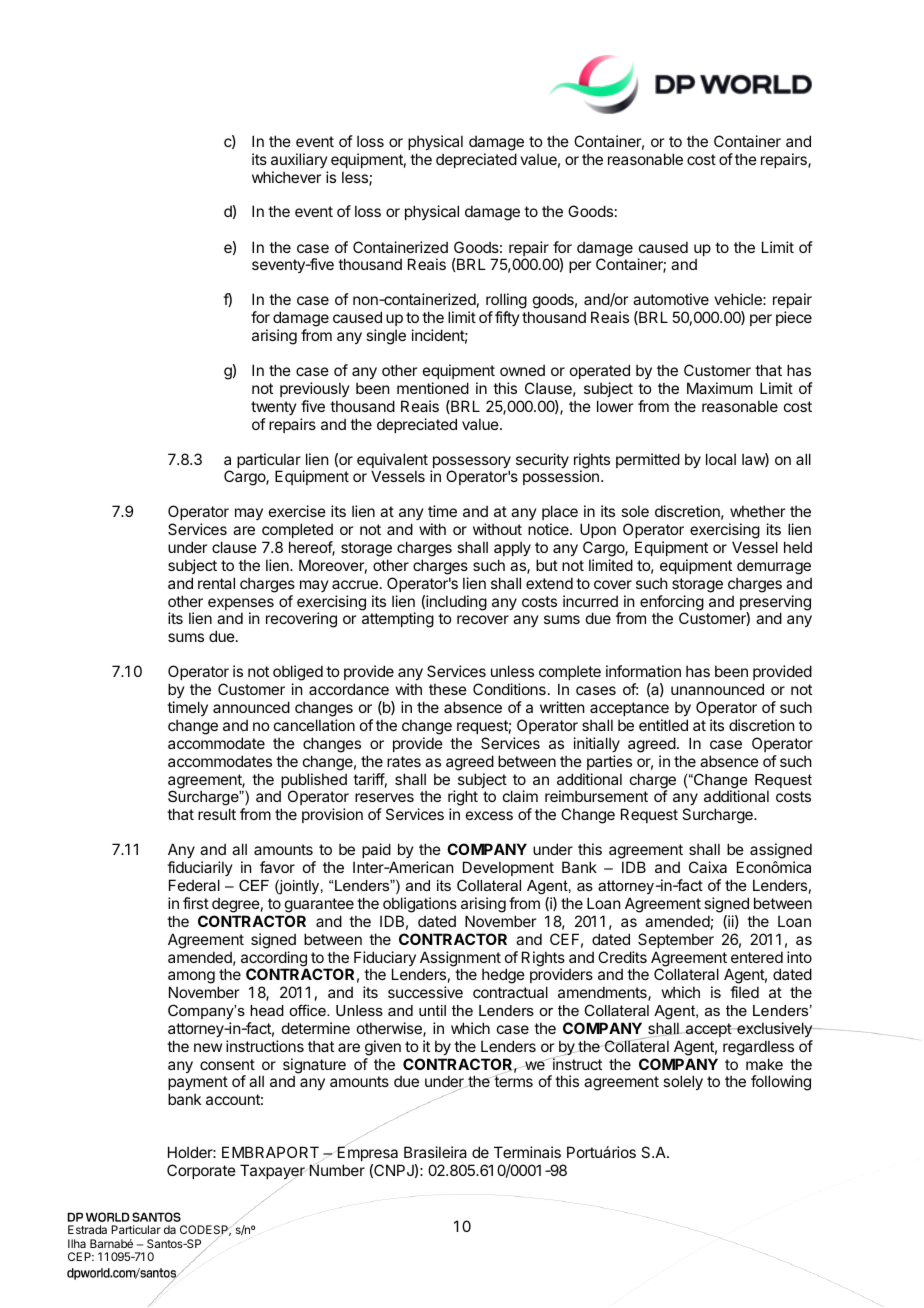 The image size is (924, 1308). Describe the element at coordinates (299, 160) in the image. I see `auxiliary` at that location.
